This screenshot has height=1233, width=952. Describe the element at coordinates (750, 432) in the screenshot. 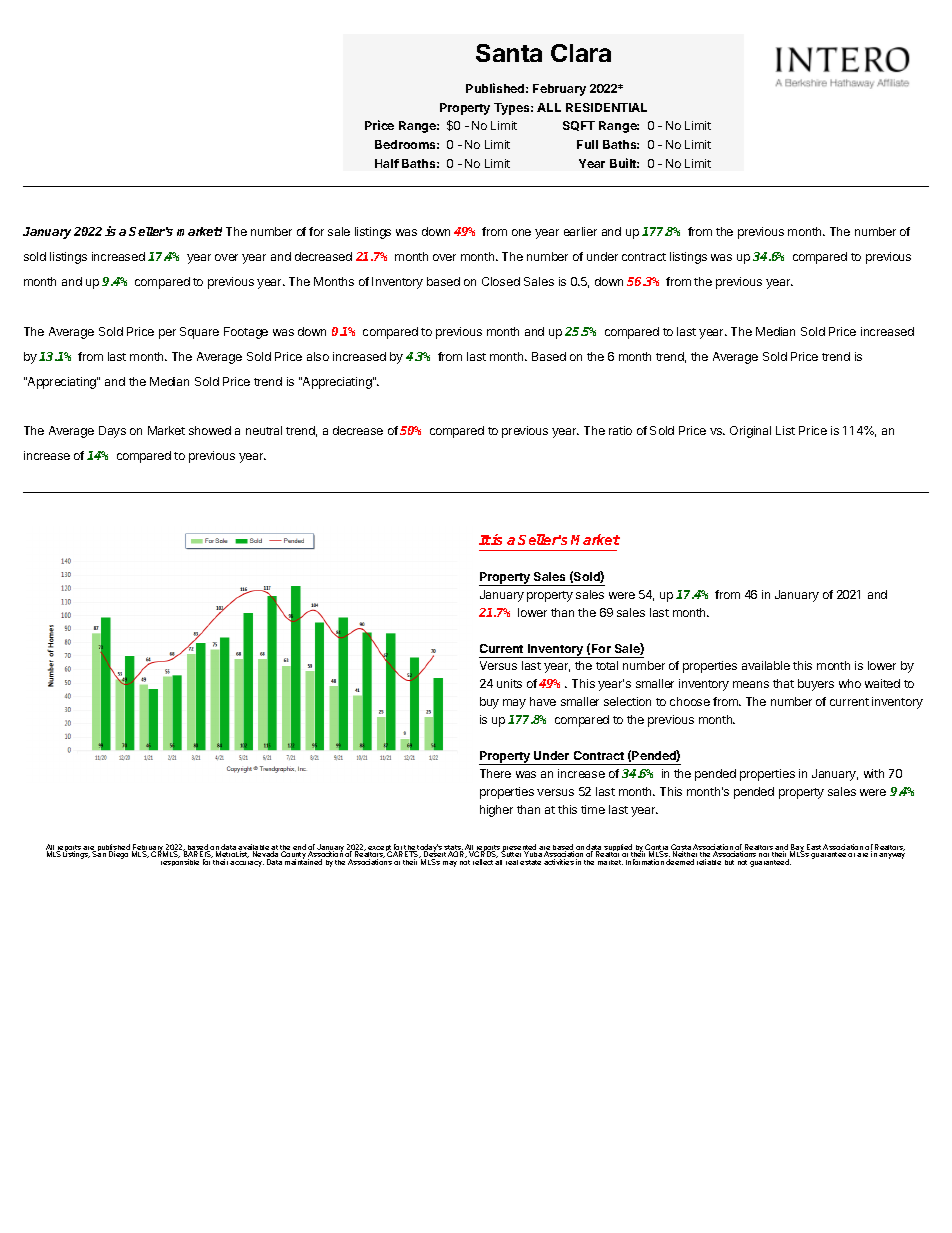

I see `Original` at that location.
